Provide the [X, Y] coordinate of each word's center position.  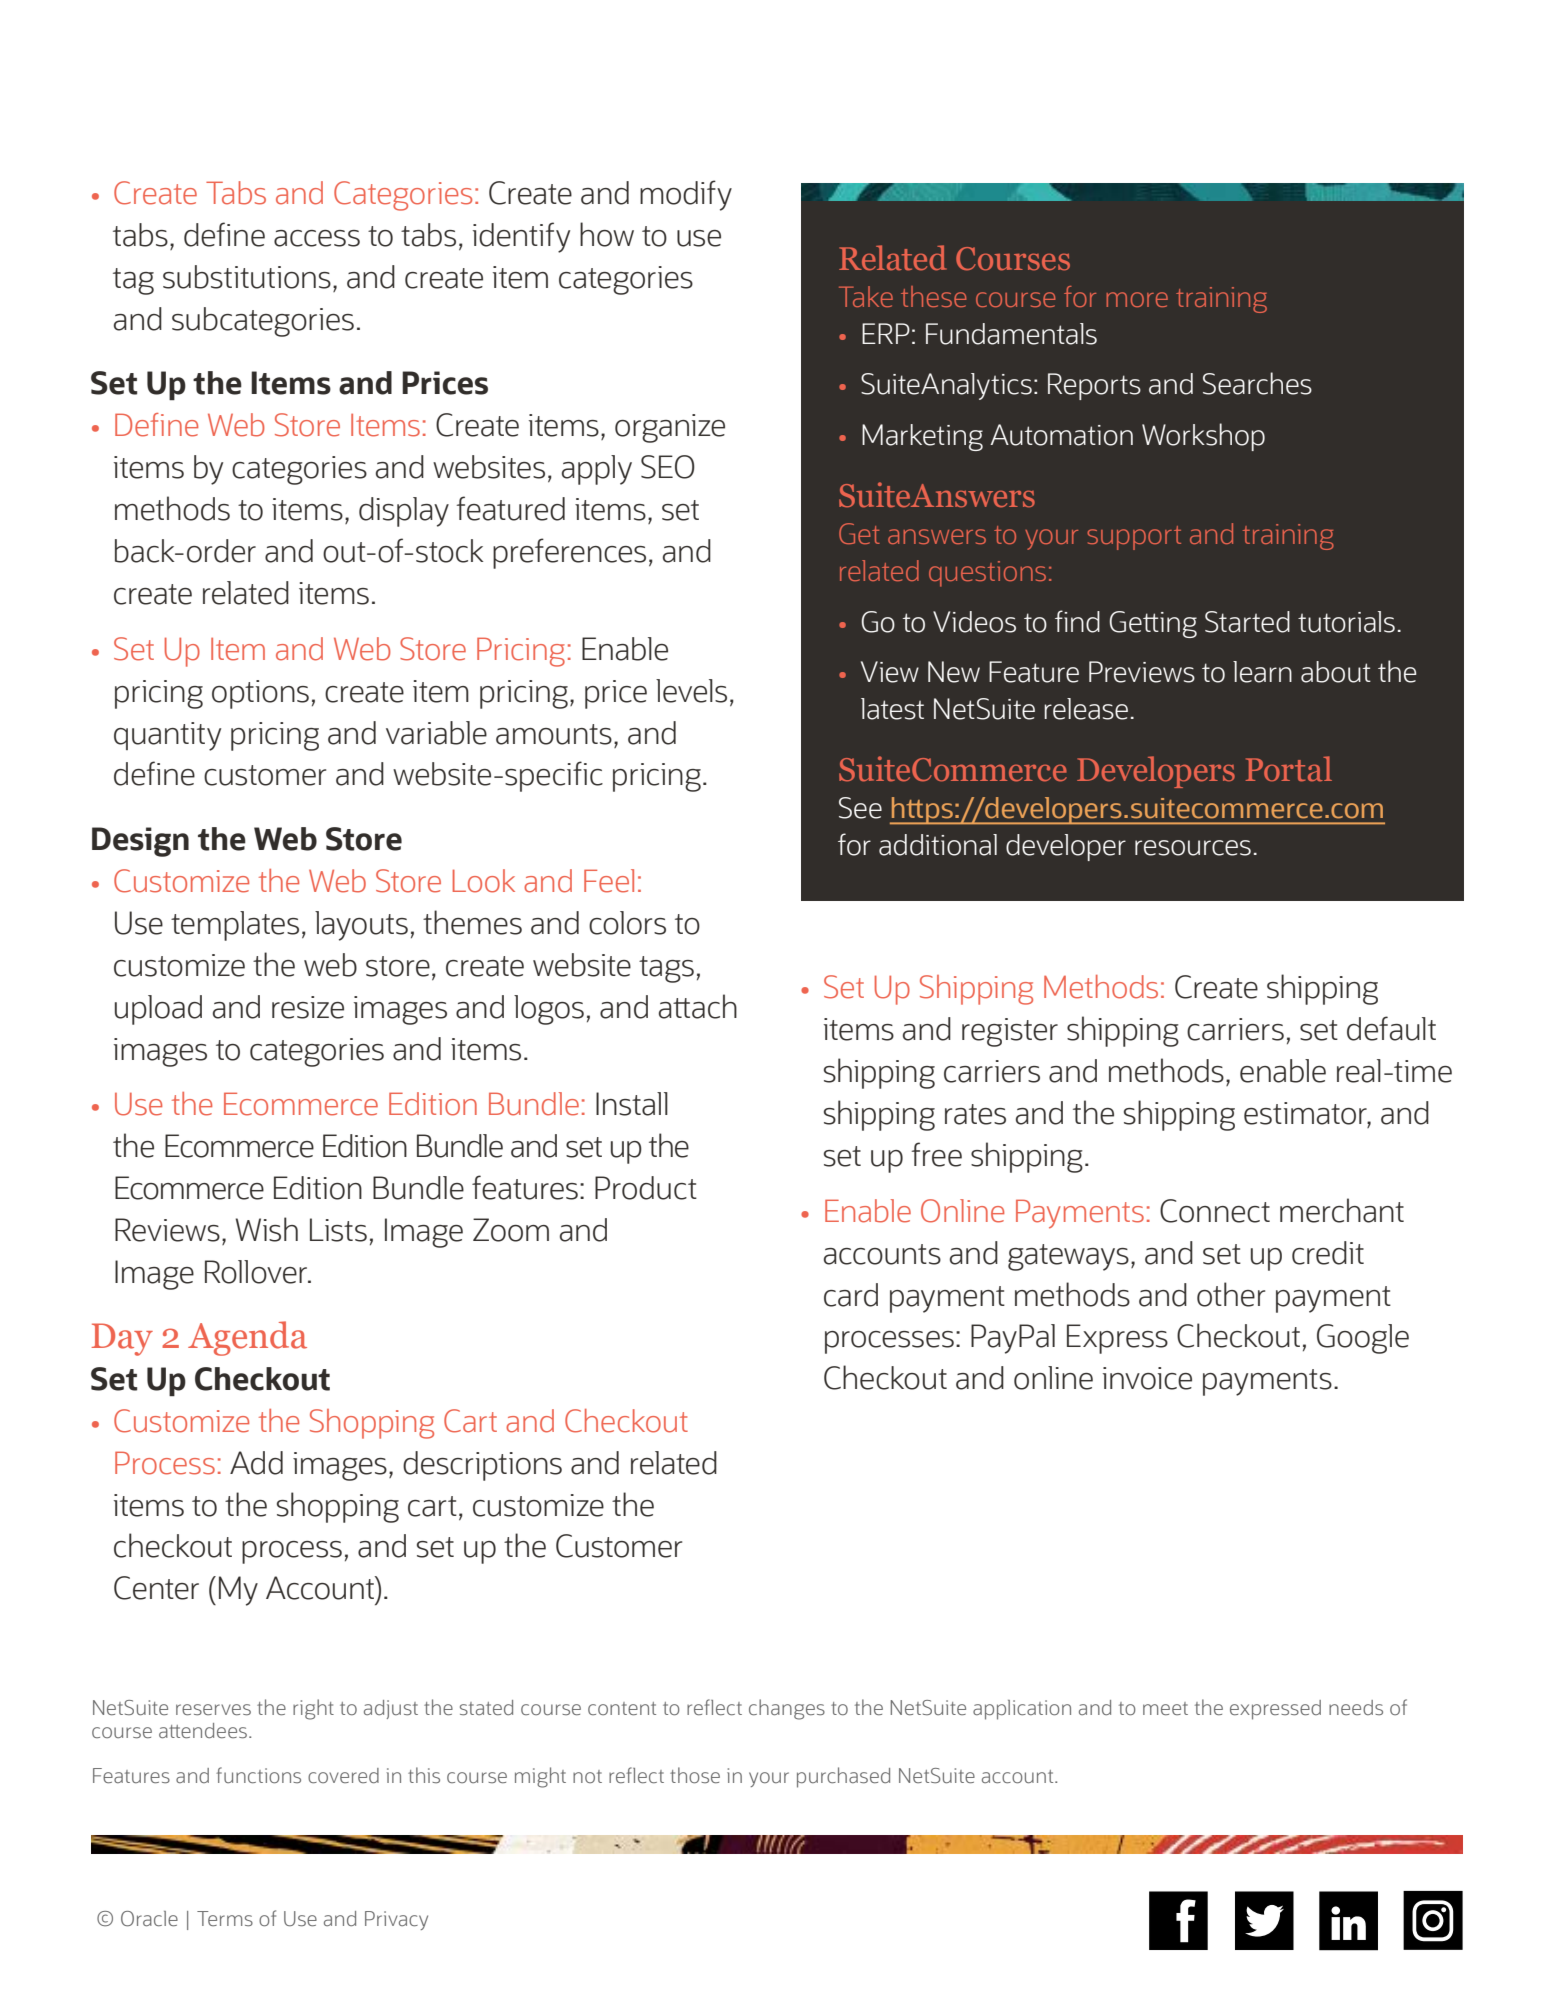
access [317, 238]
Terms [225, 1919]
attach [698, 1006]
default [1391, 1028]
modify [686, 195]
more [1137, 299]
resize [308, 1007]
